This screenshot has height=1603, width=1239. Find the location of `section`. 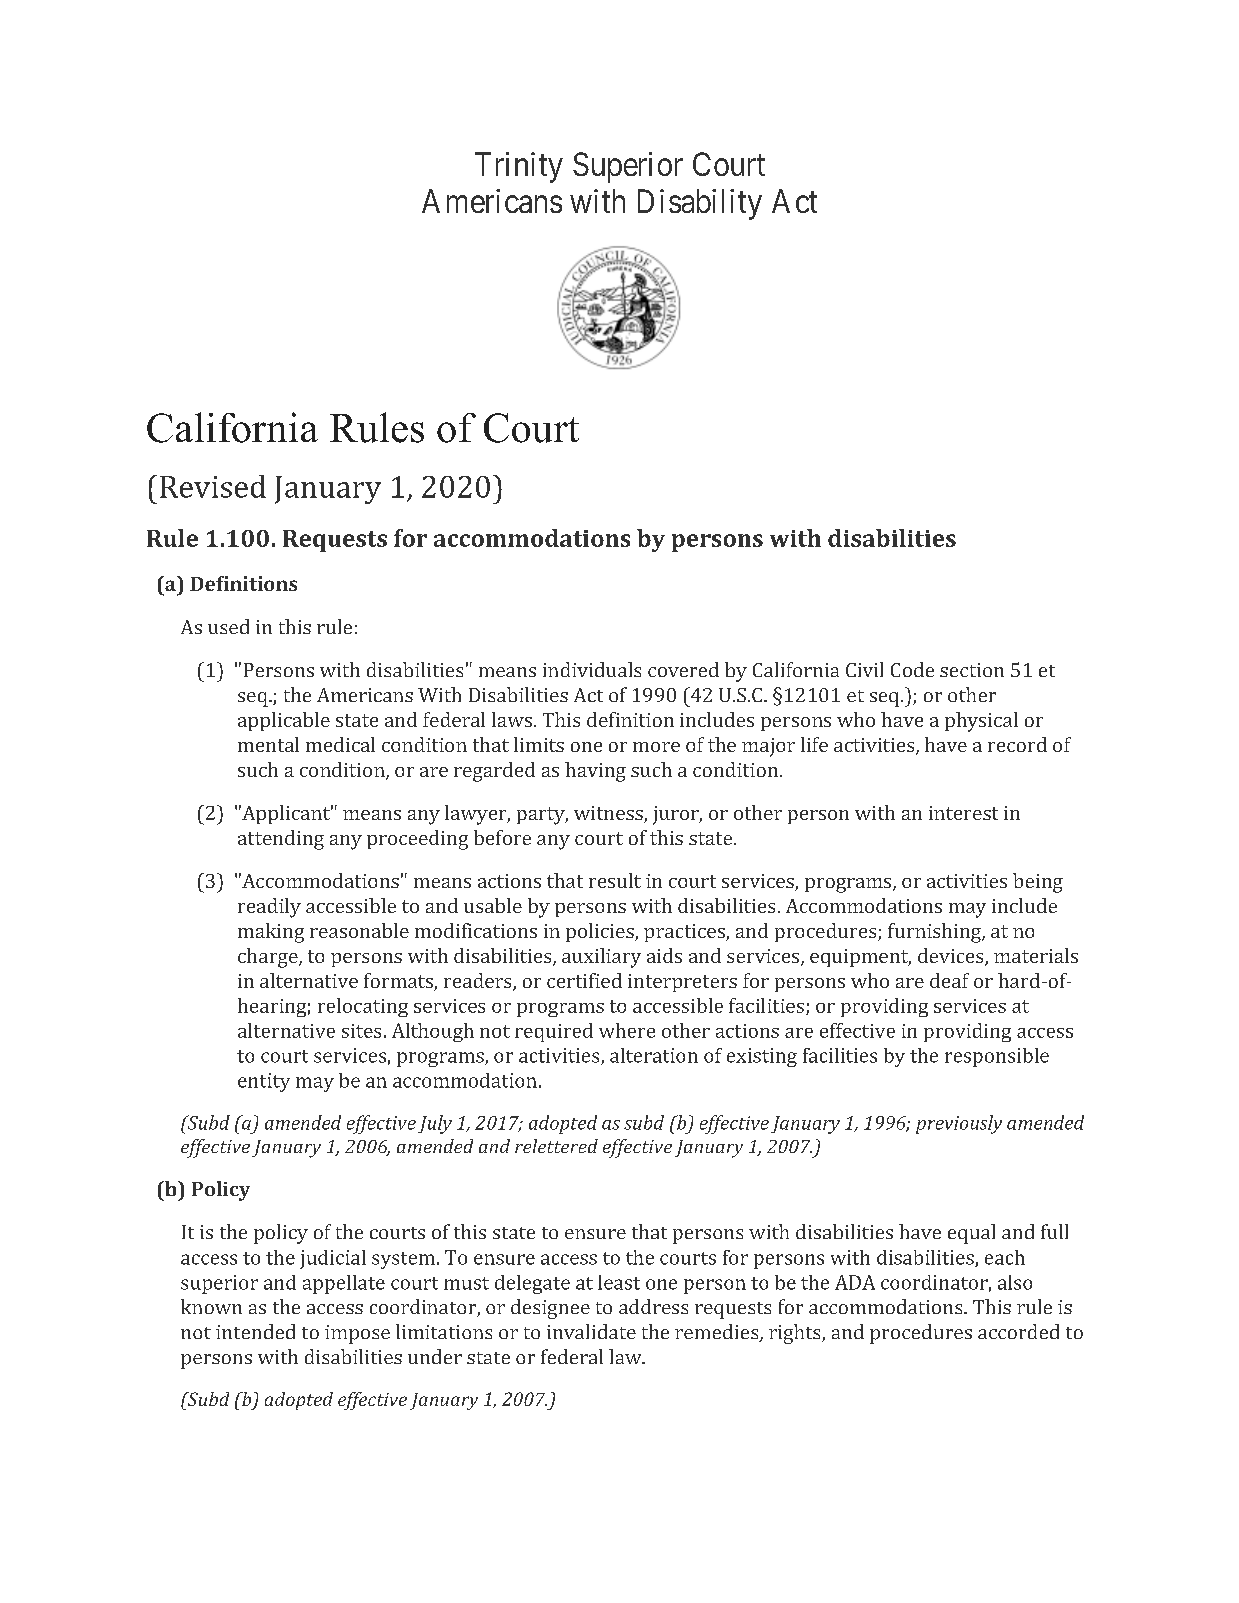

section is located at coordinates (972, 670).
